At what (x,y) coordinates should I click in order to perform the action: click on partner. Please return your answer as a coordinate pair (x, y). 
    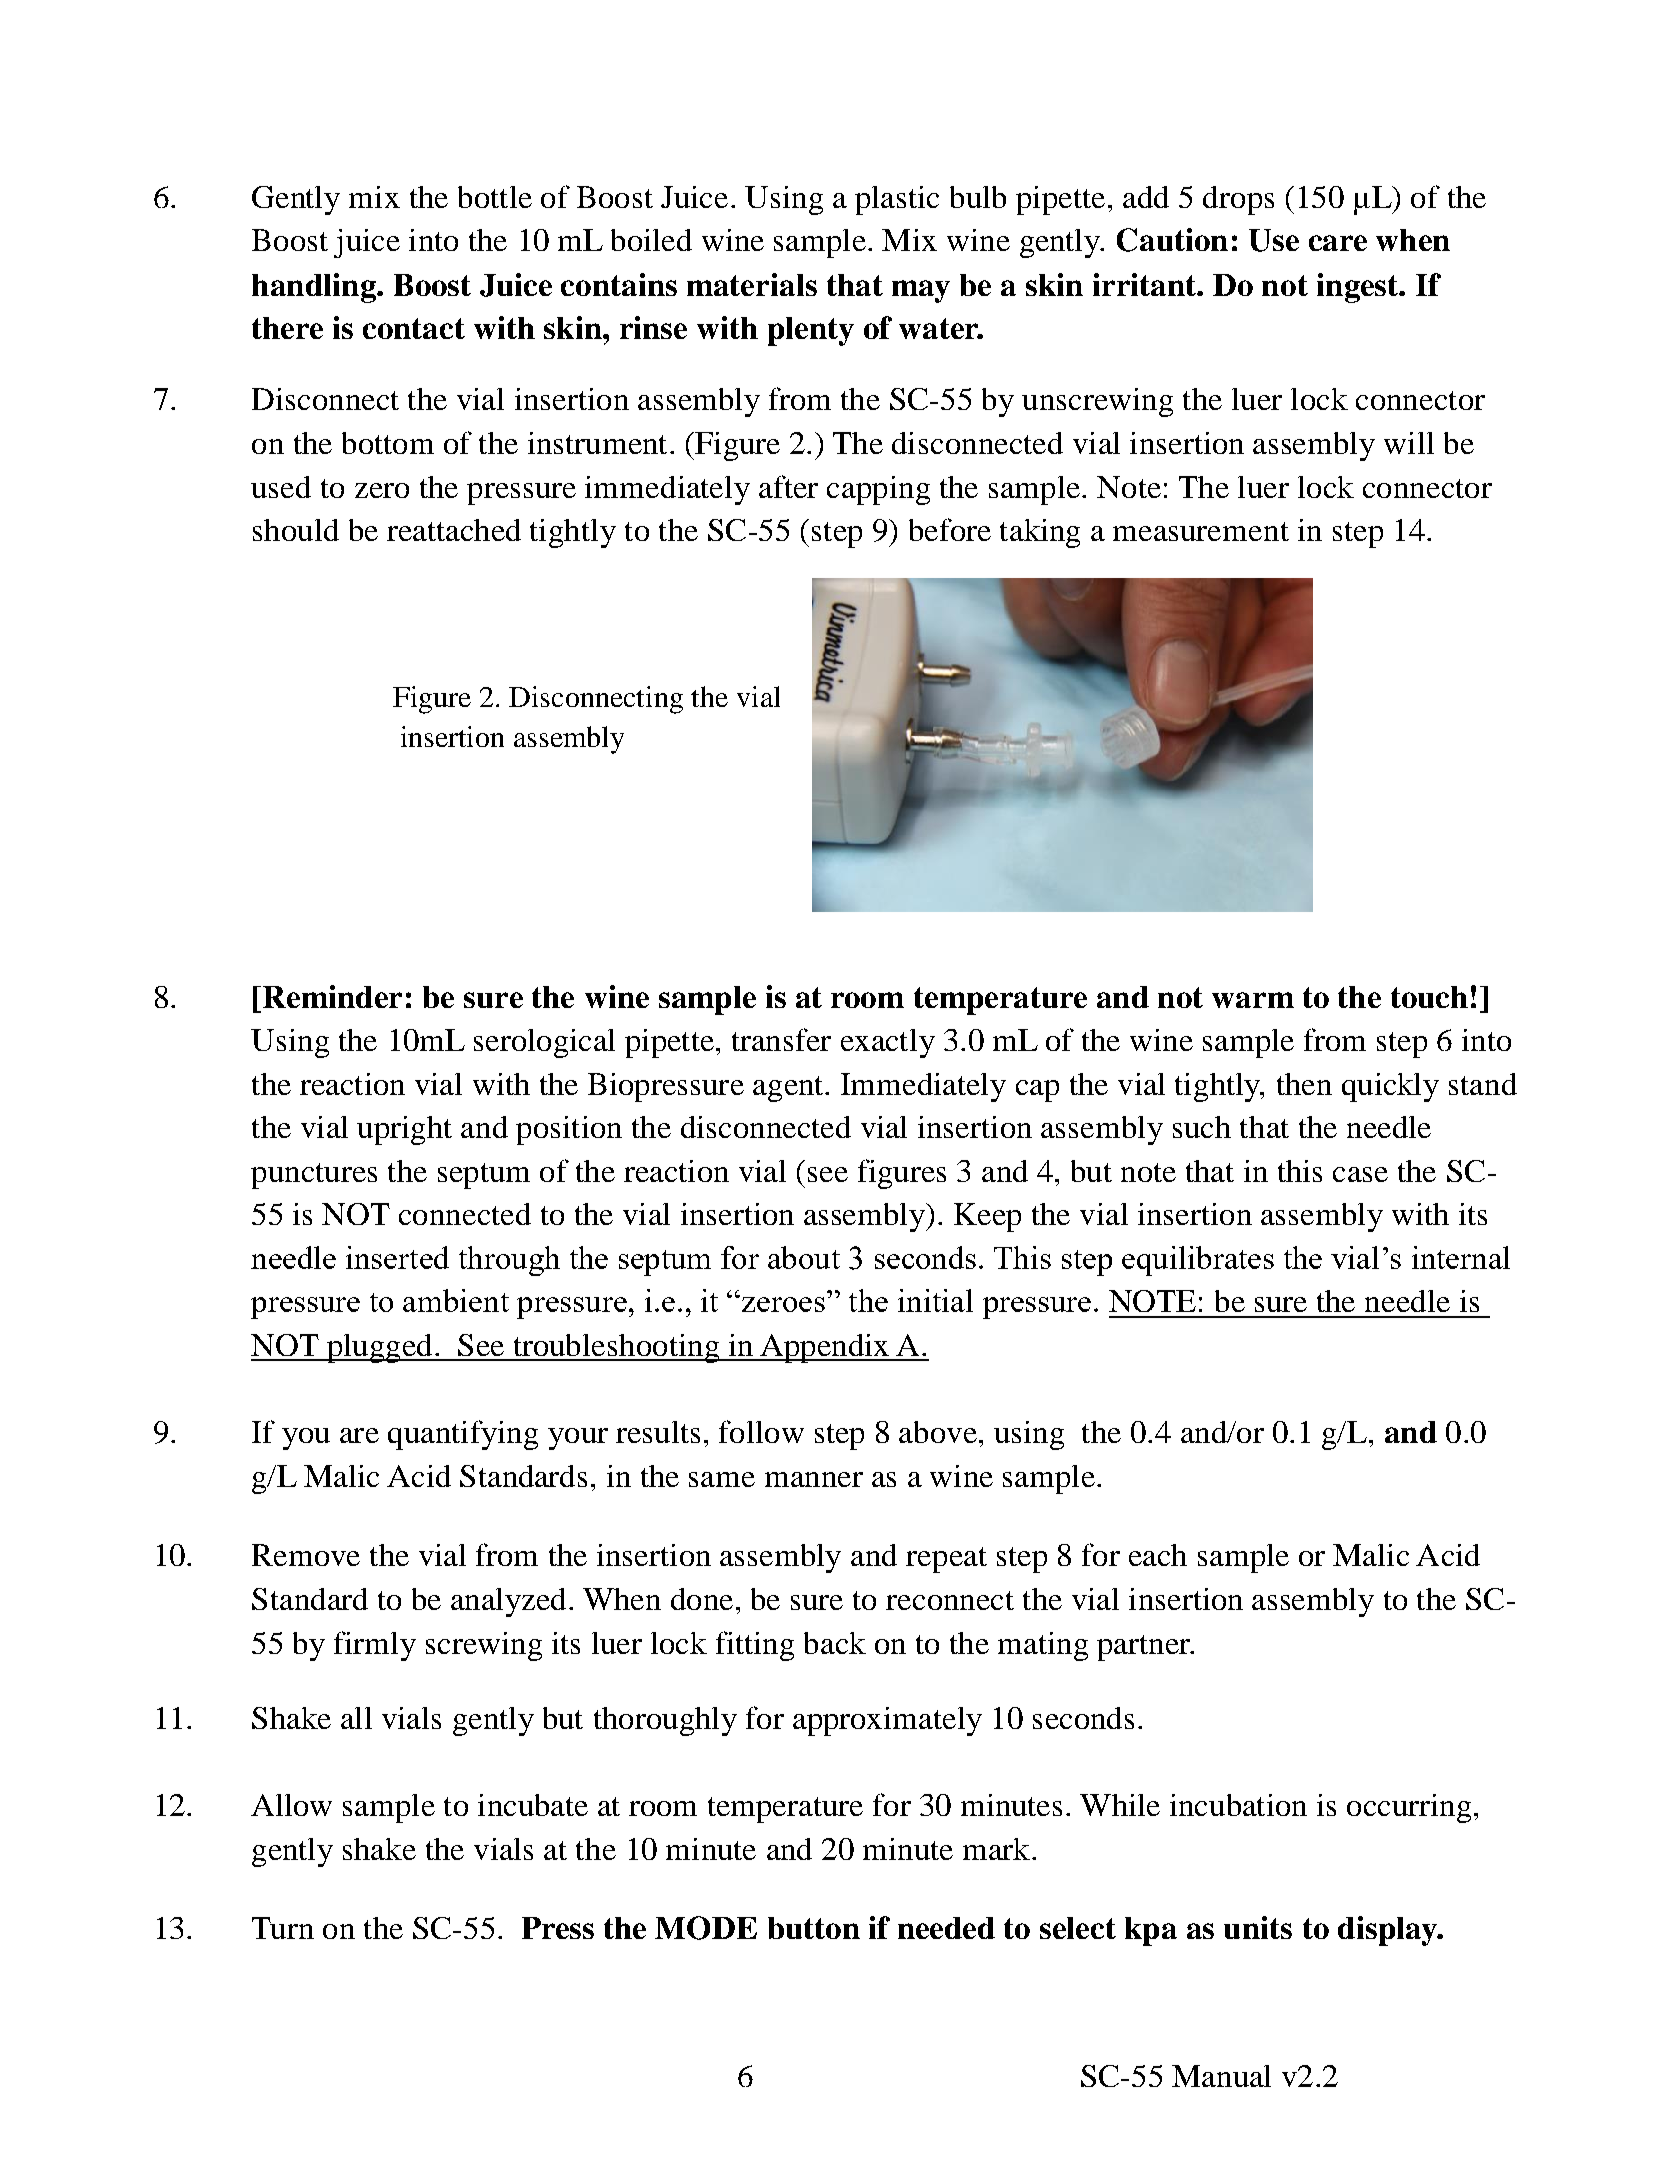
    Looking at the image, I should click on (1145, 1648).
